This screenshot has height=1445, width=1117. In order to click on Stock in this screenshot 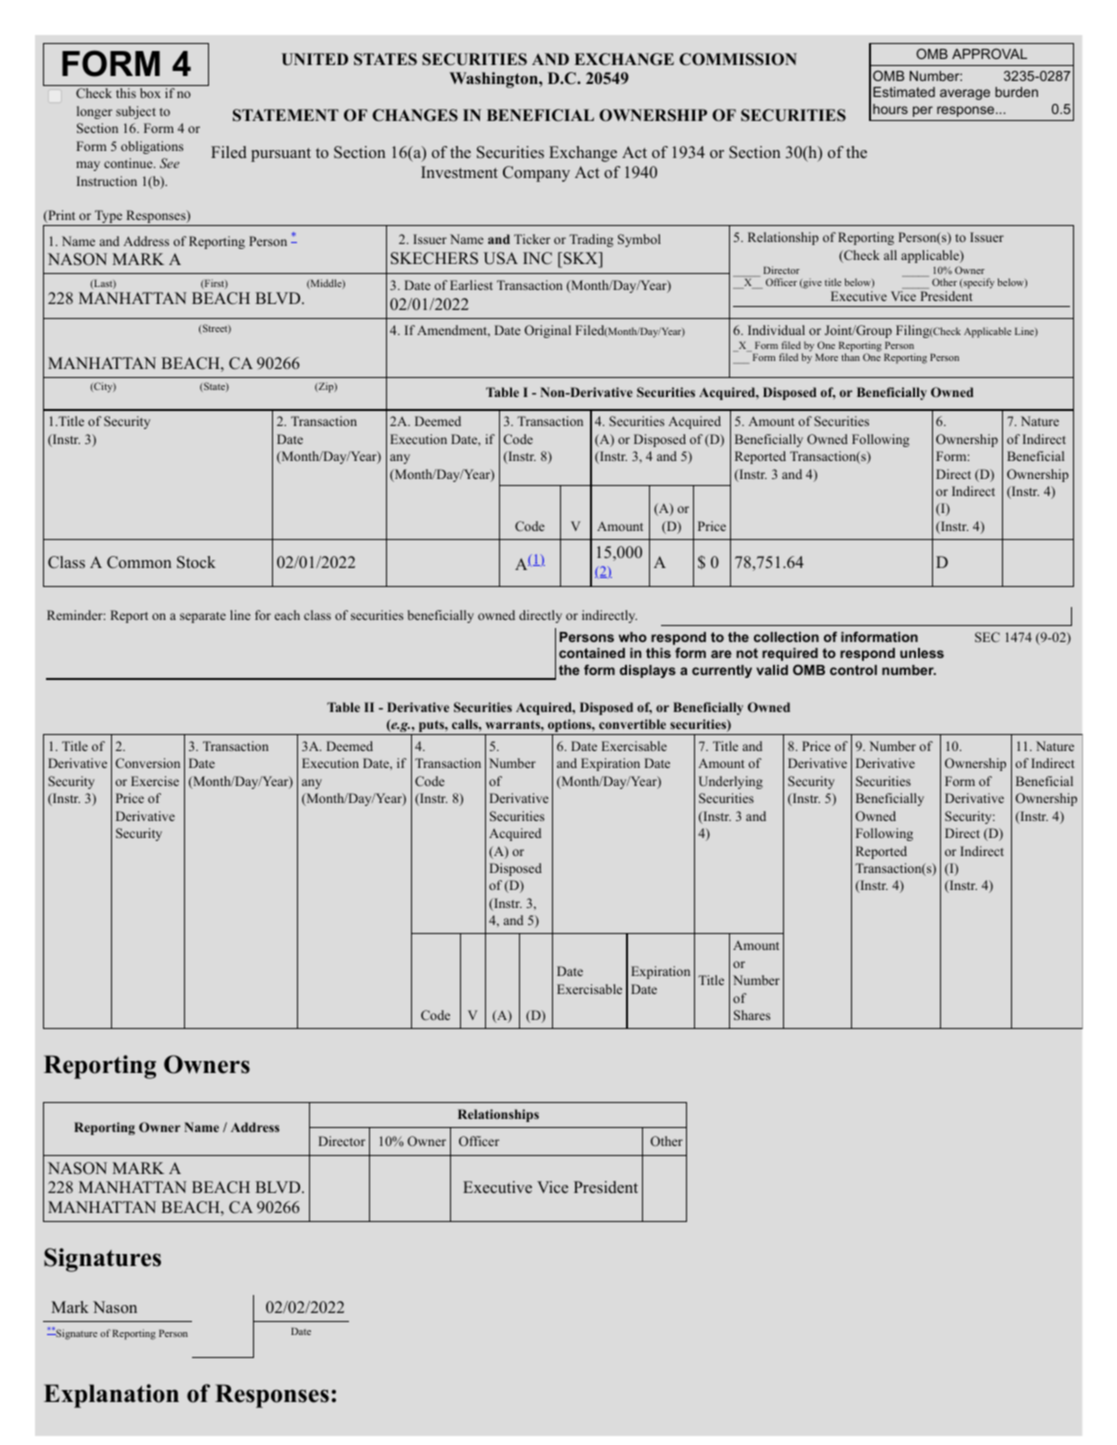, I will do `click(196, 562)`.
